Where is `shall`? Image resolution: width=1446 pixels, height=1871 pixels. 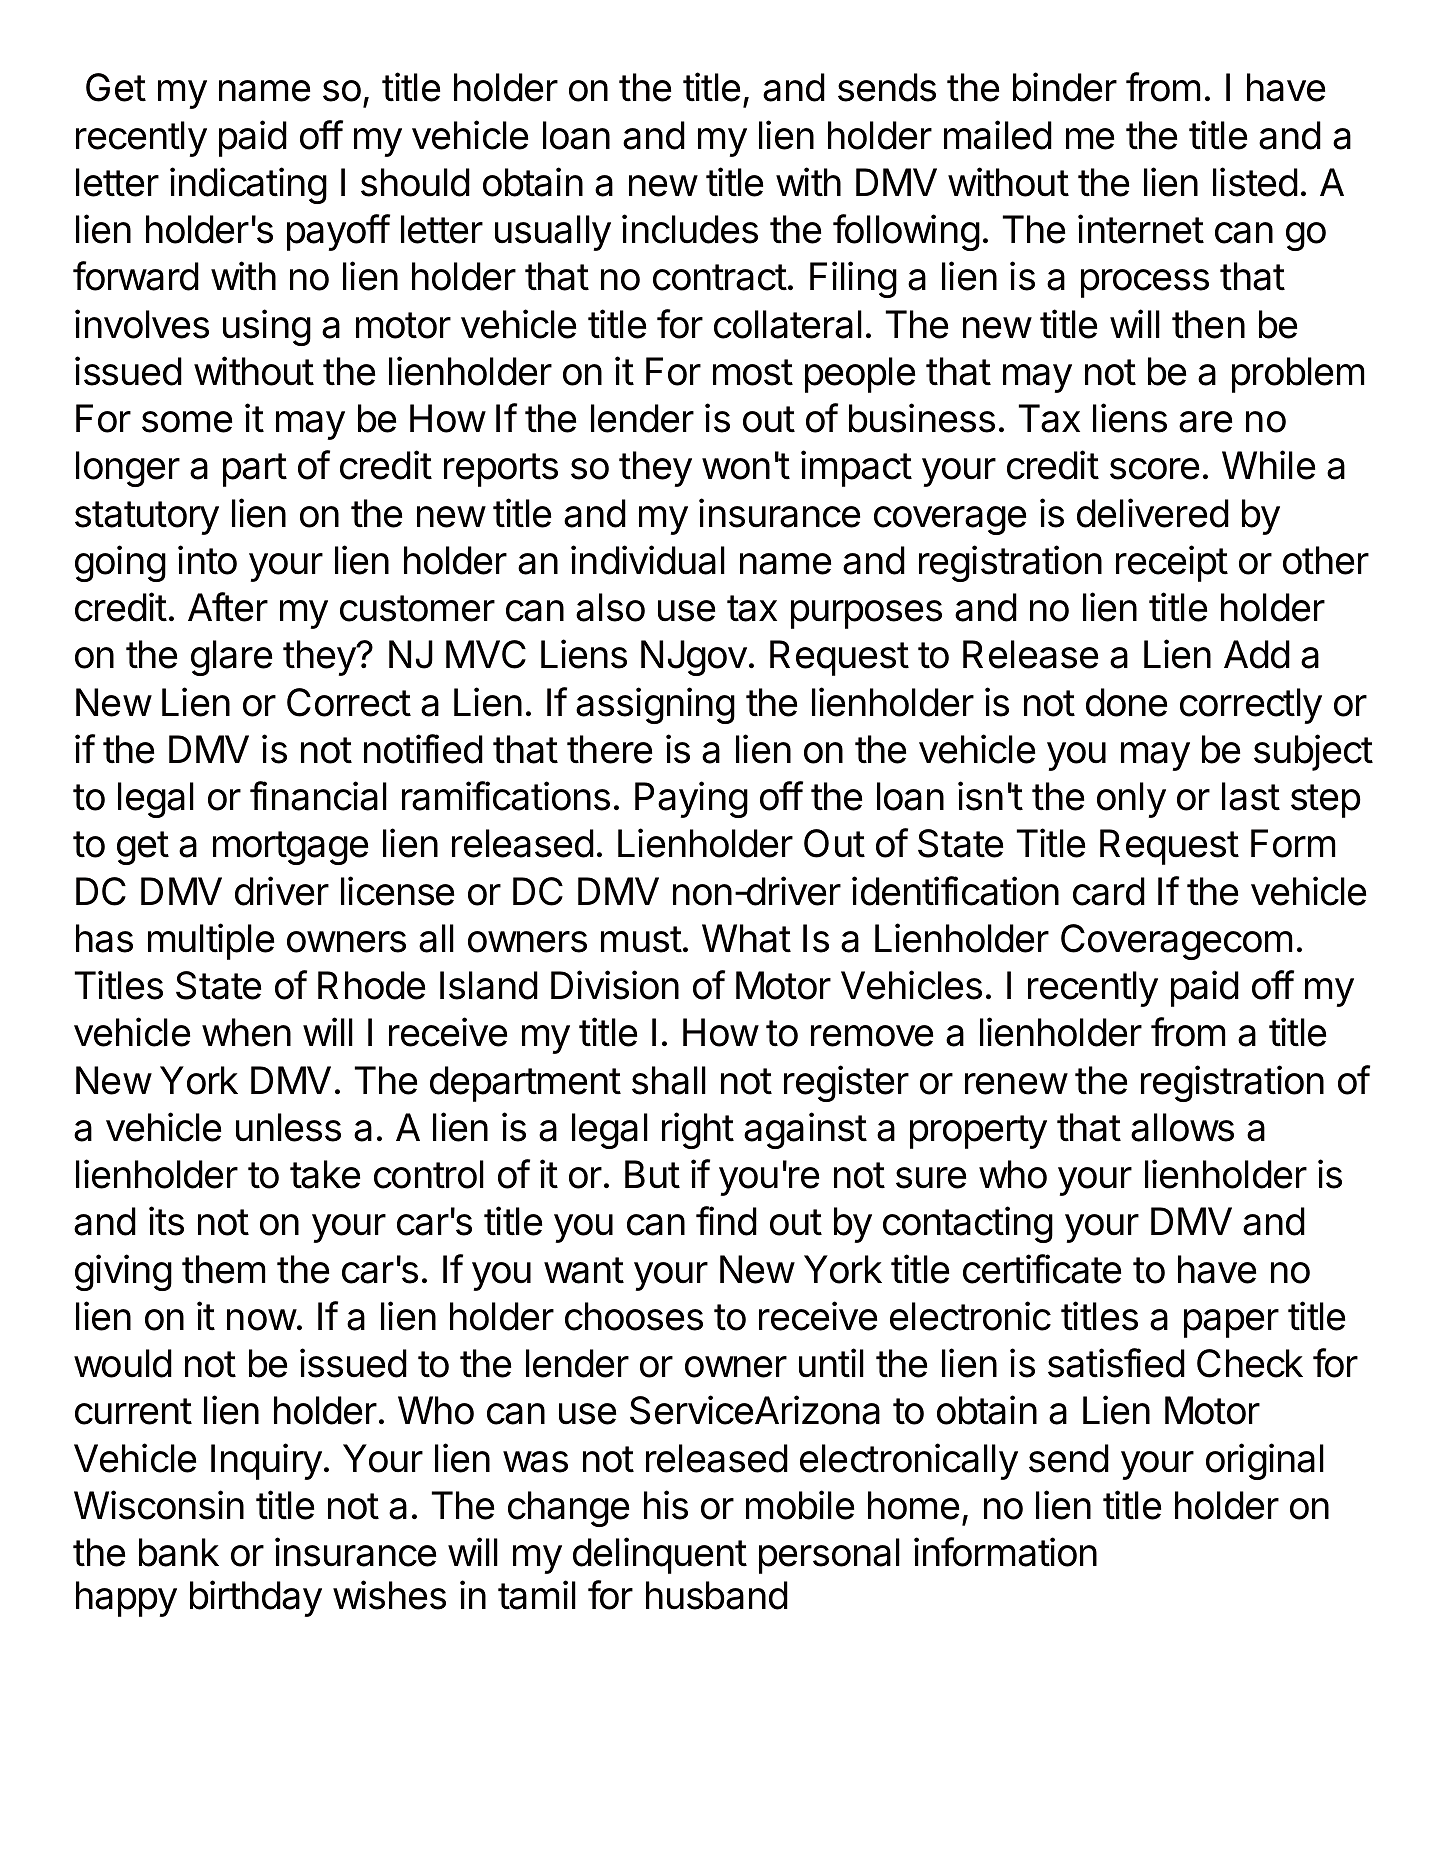 shall is located at coordinates (669, 1080).
